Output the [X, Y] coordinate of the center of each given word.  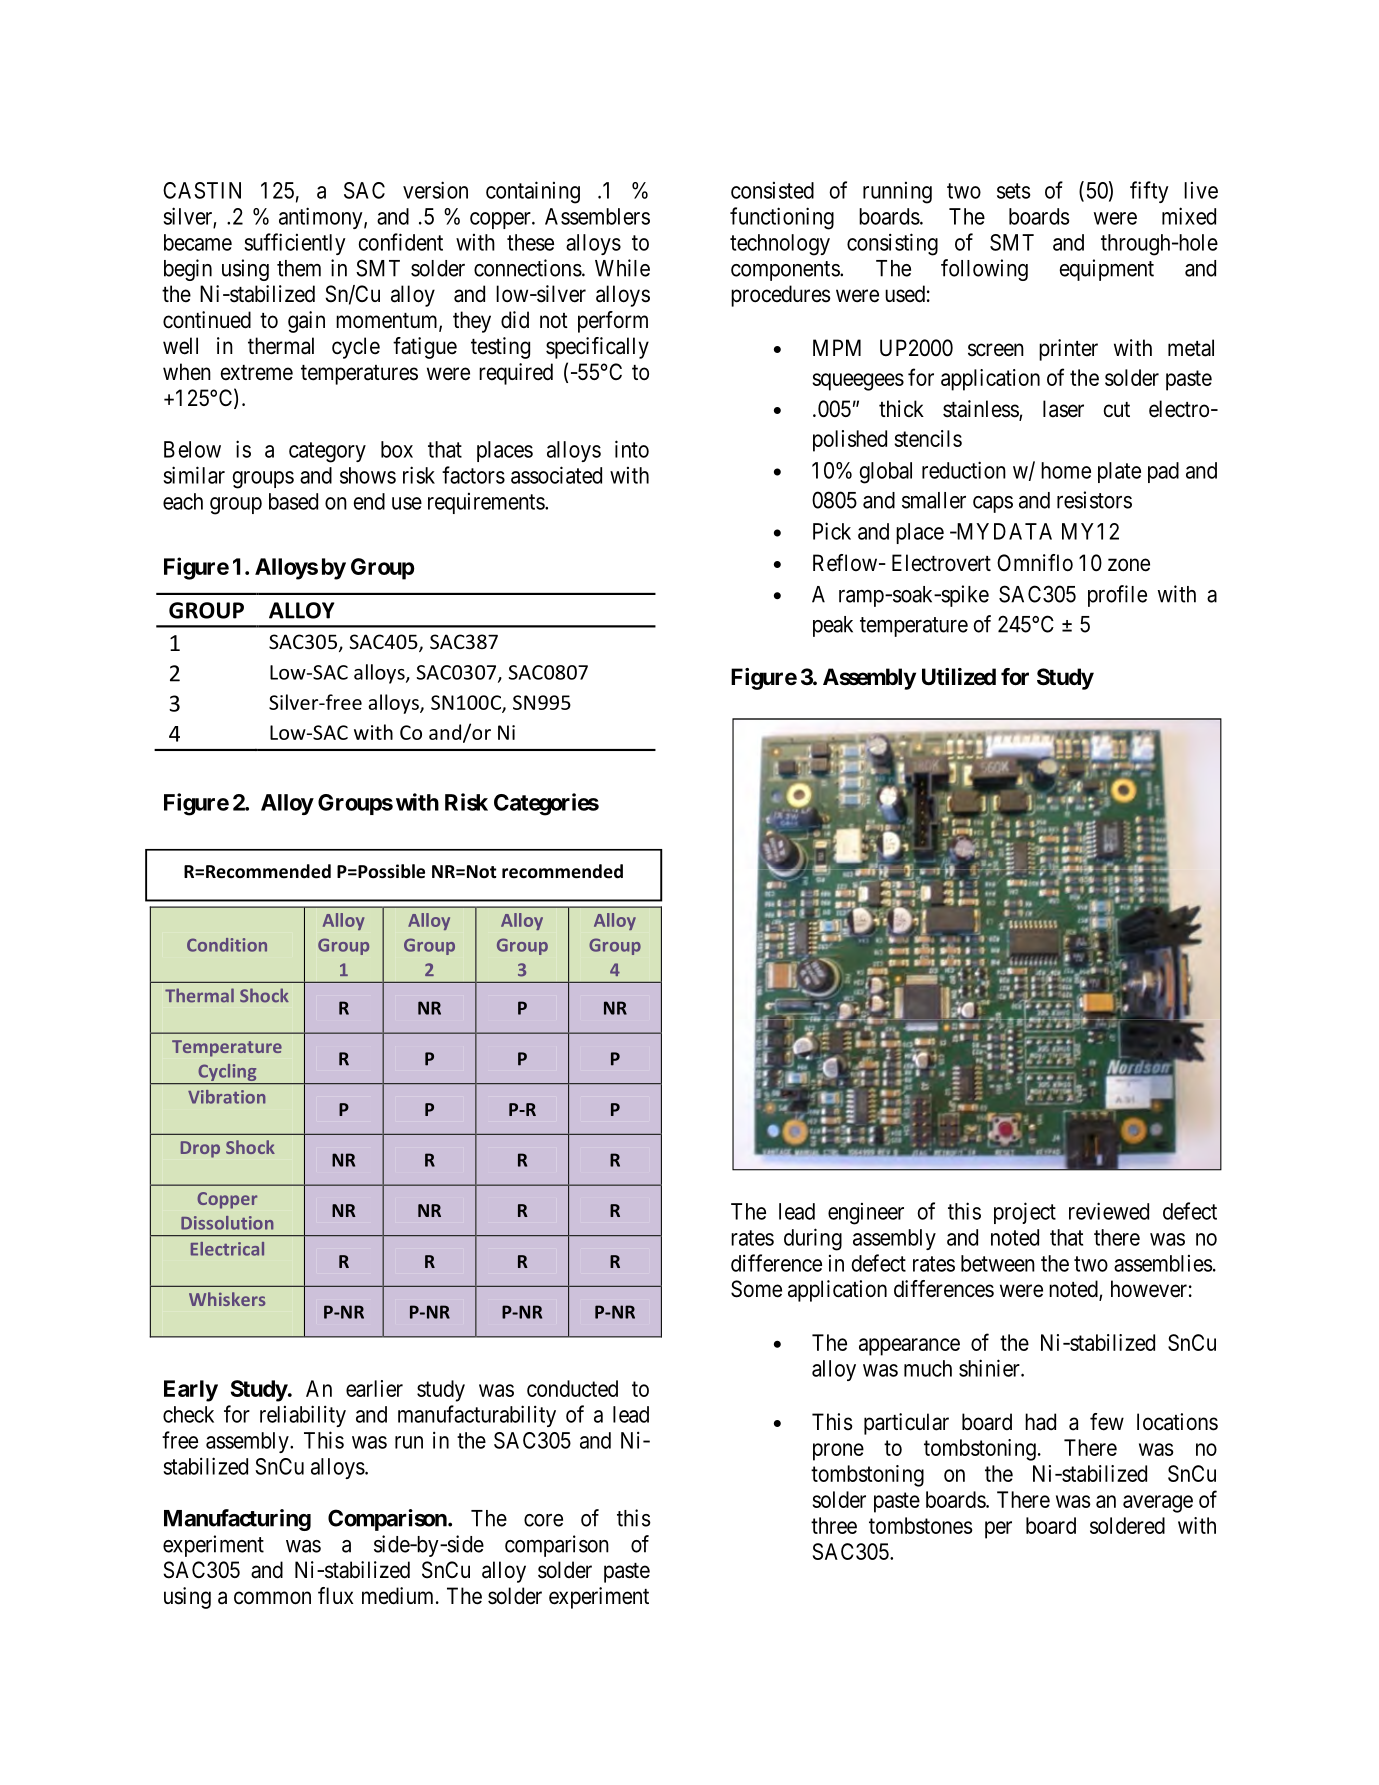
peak [833, 626]
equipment [1107, 270]
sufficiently [295, 244]
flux [335, 1595]
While [622, 268]
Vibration [226, 1097]
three [834, 1525]
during [813, 1239]
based [293, 501]
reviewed [1109, 1211]
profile [1117, 596]
